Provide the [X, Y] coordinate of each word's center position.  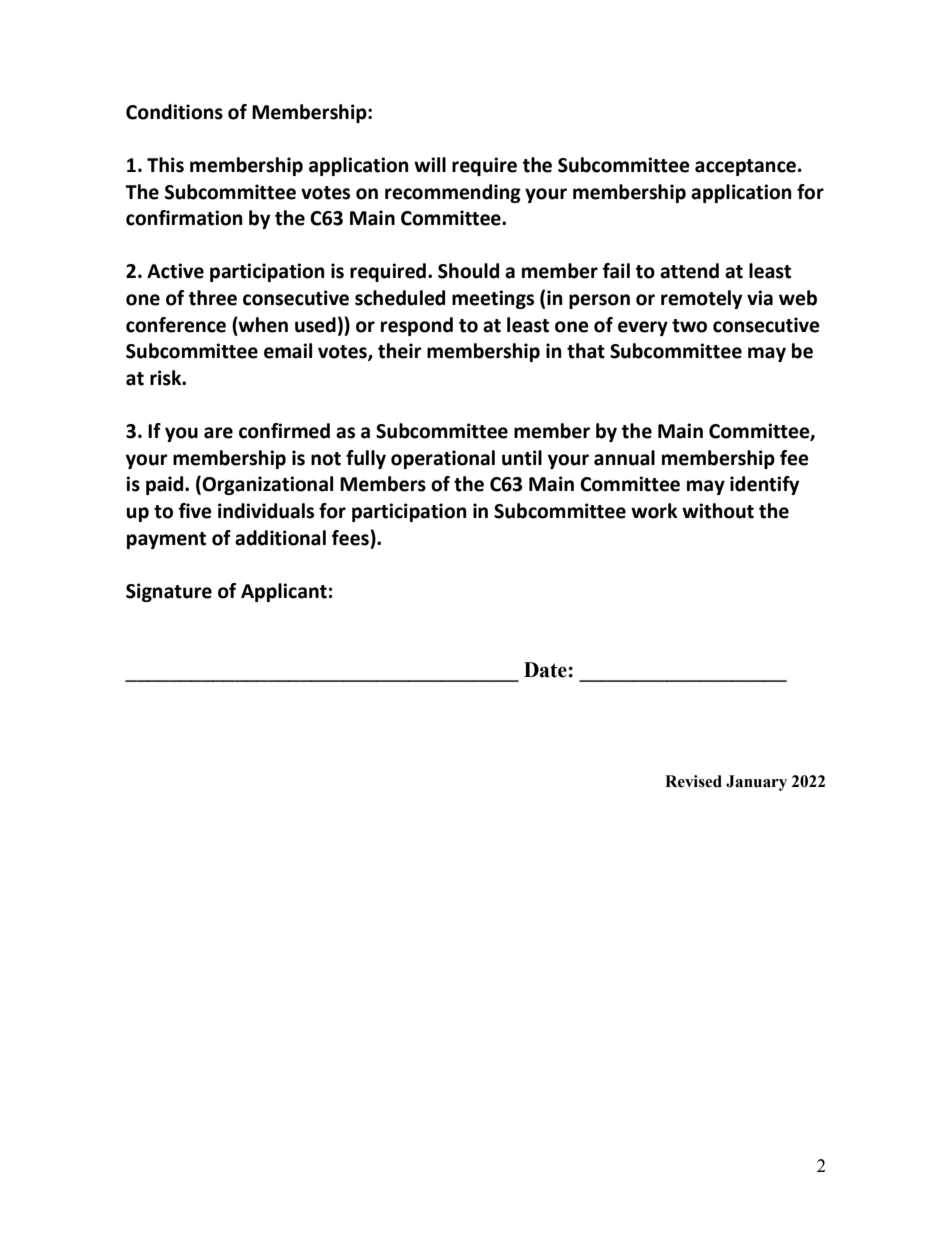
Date [546, 670]
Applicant [284, 592]
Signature [169, 592]
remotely [701, 299]
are [218, 433]
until [522, 458]
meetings [493, 299]
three [213, 298]
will [430, 164]
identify [764, 485]
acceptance [745, 167]
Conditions [174, 112]
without [718, 511]
